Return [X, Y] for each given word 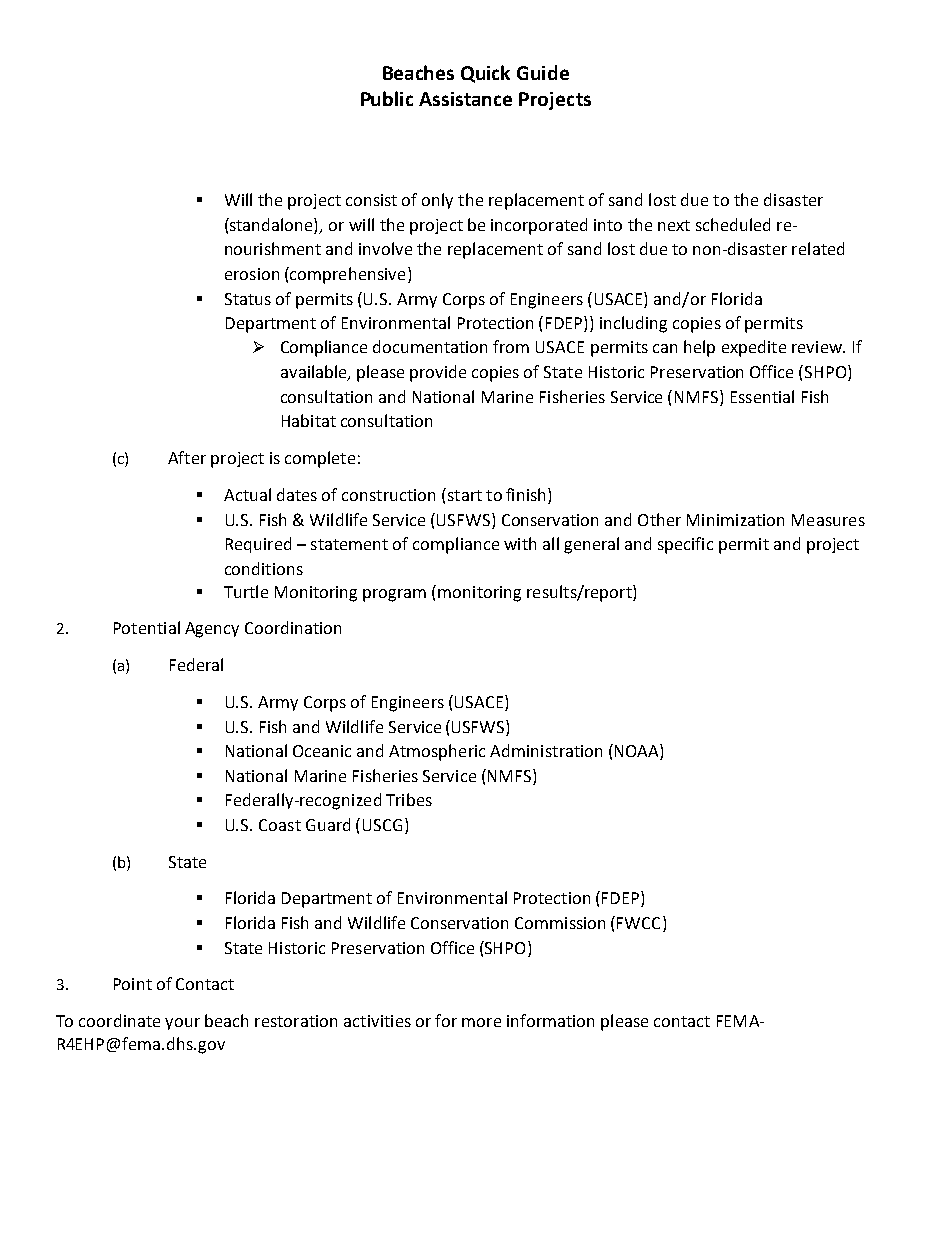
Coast [280, 825]
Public [387, 98]
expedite [754, 348]
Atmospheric [437, 752]
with [520, 543]
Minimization [735, 520]
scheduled [733, 224]
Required [258, 545]
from [511, 346]
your [182, 1024]
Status [248, 299]
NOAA [636, 752]
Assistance [465, 99]
